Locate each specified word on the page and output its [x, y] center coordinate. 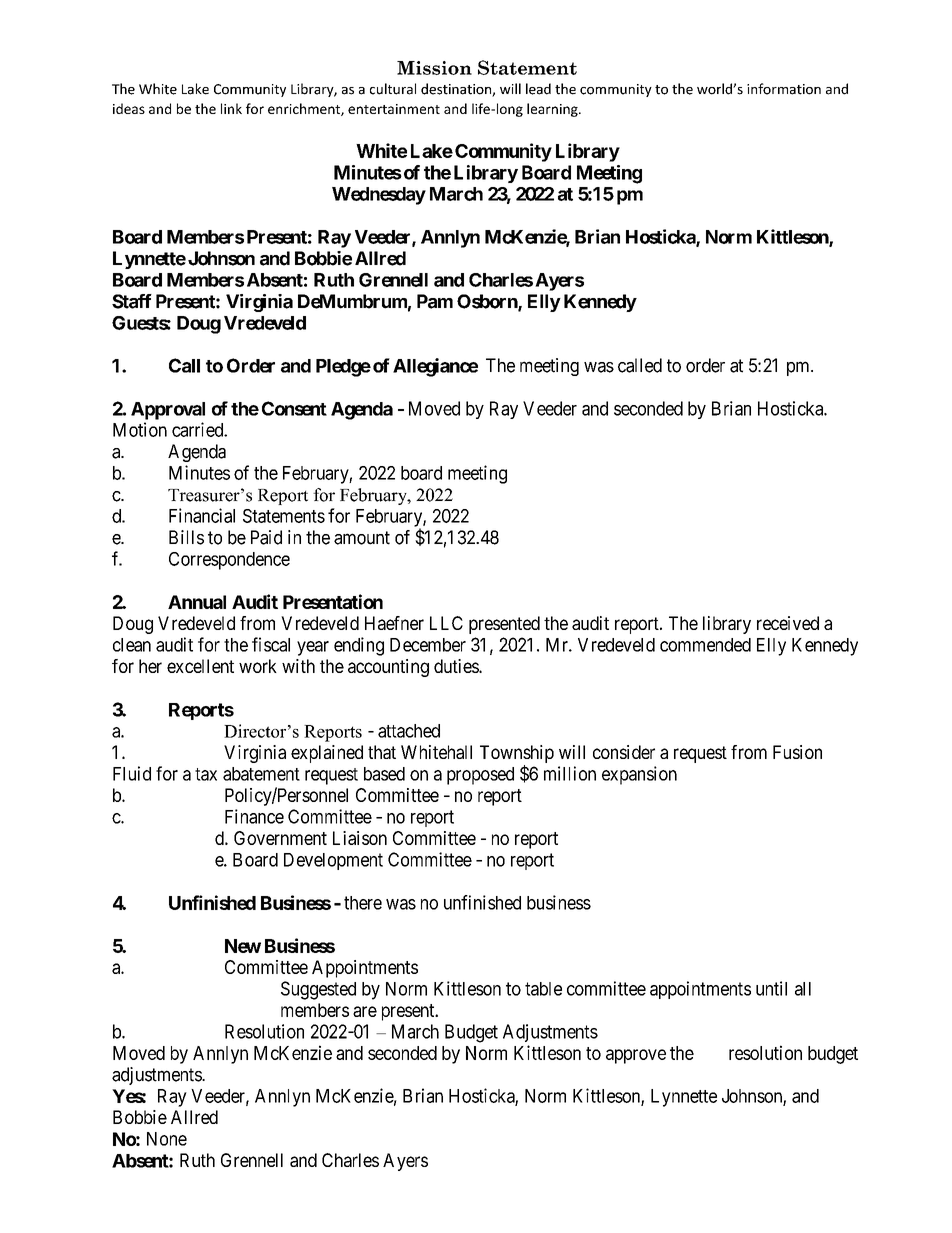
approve [636, 1056]
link [231, 108]
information [784, 89]
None [167, 1139]
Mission [434, 68]
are [365, 1011]
